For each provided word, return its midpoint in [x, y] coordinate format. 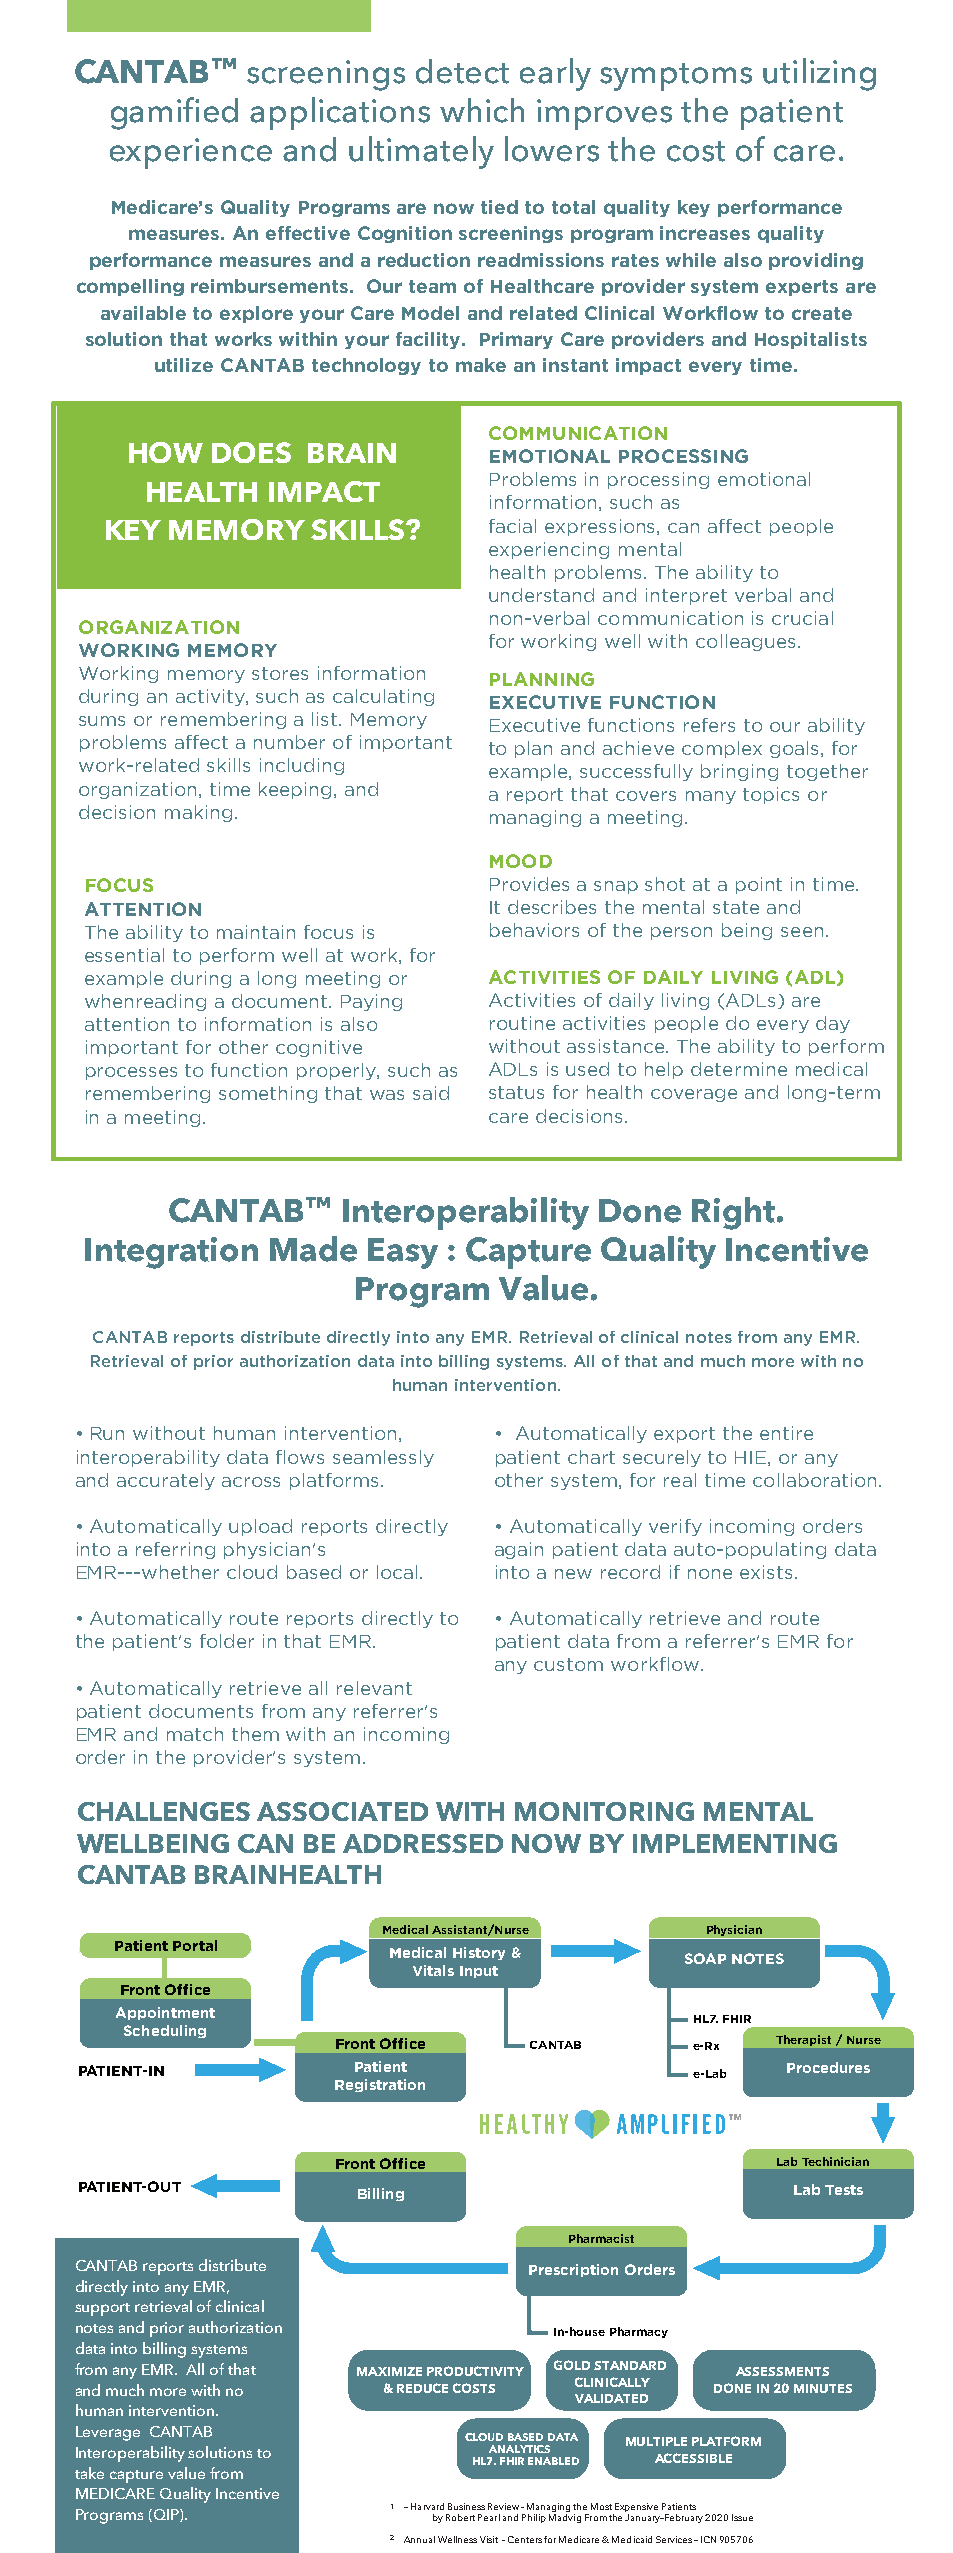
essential [124, 955]
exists [766, 1572]
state [736, 907]
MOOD [521, 861]
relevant [374, 1688]
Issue [742, 2517]
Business [466, 2506]
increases [705, 233]
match [195, 1734]
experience [191, 153]
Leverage [108, 2433]
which [482, 110]
